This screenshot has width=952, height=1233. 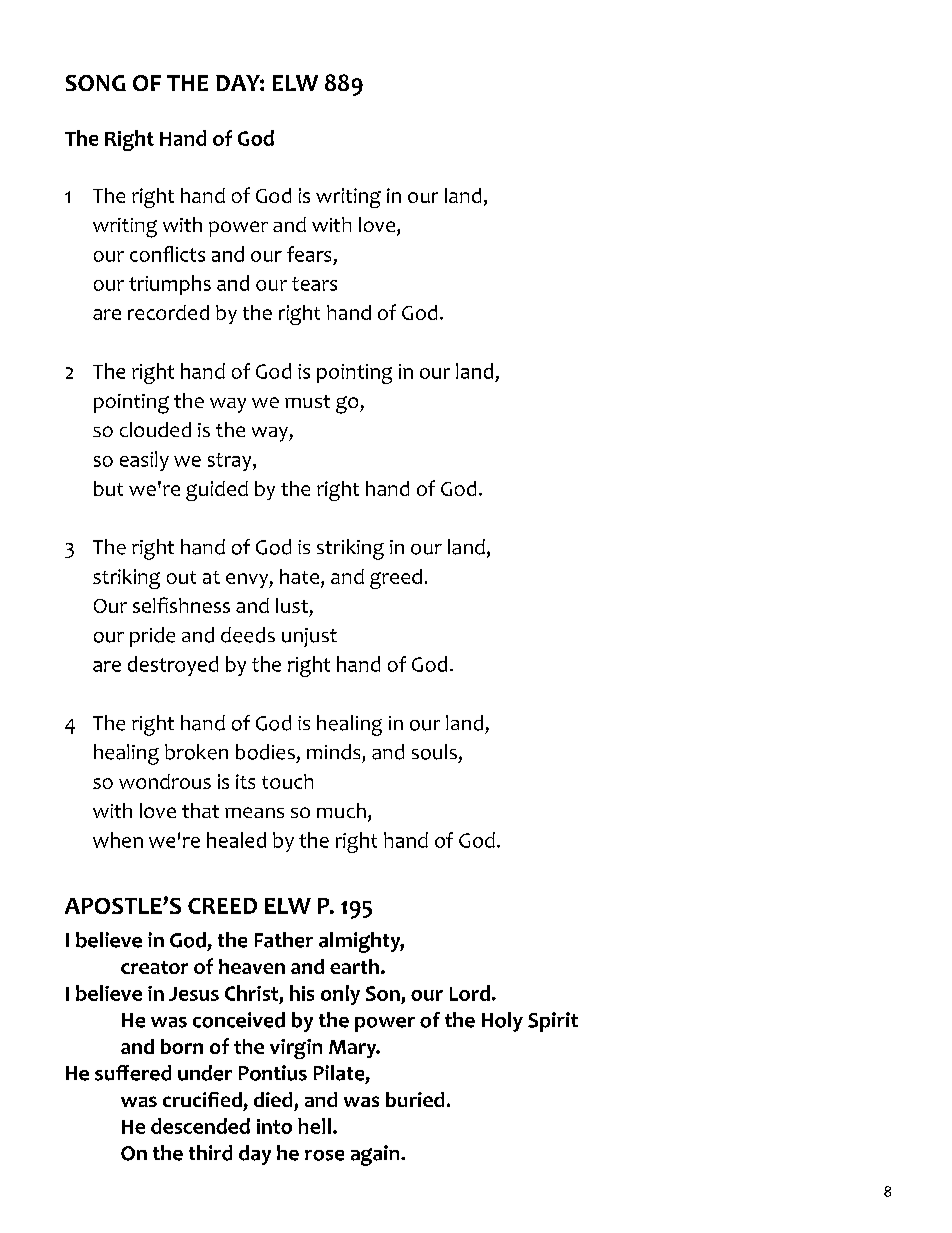 I want to click on suffered, so click(x=133, y=1073).
